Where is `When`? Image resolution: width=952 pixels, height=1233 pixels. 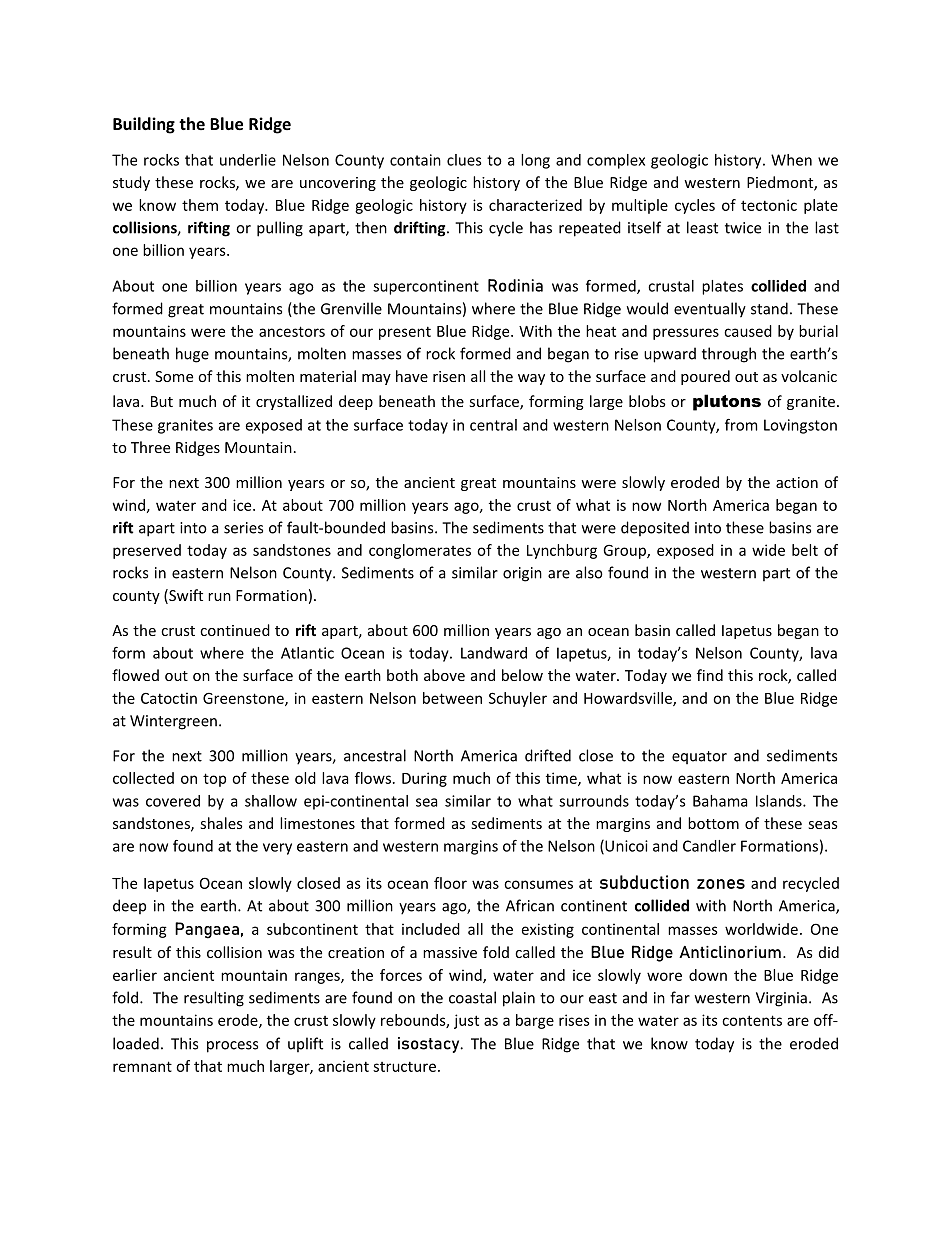
When is located at coordinates (791, 160).
